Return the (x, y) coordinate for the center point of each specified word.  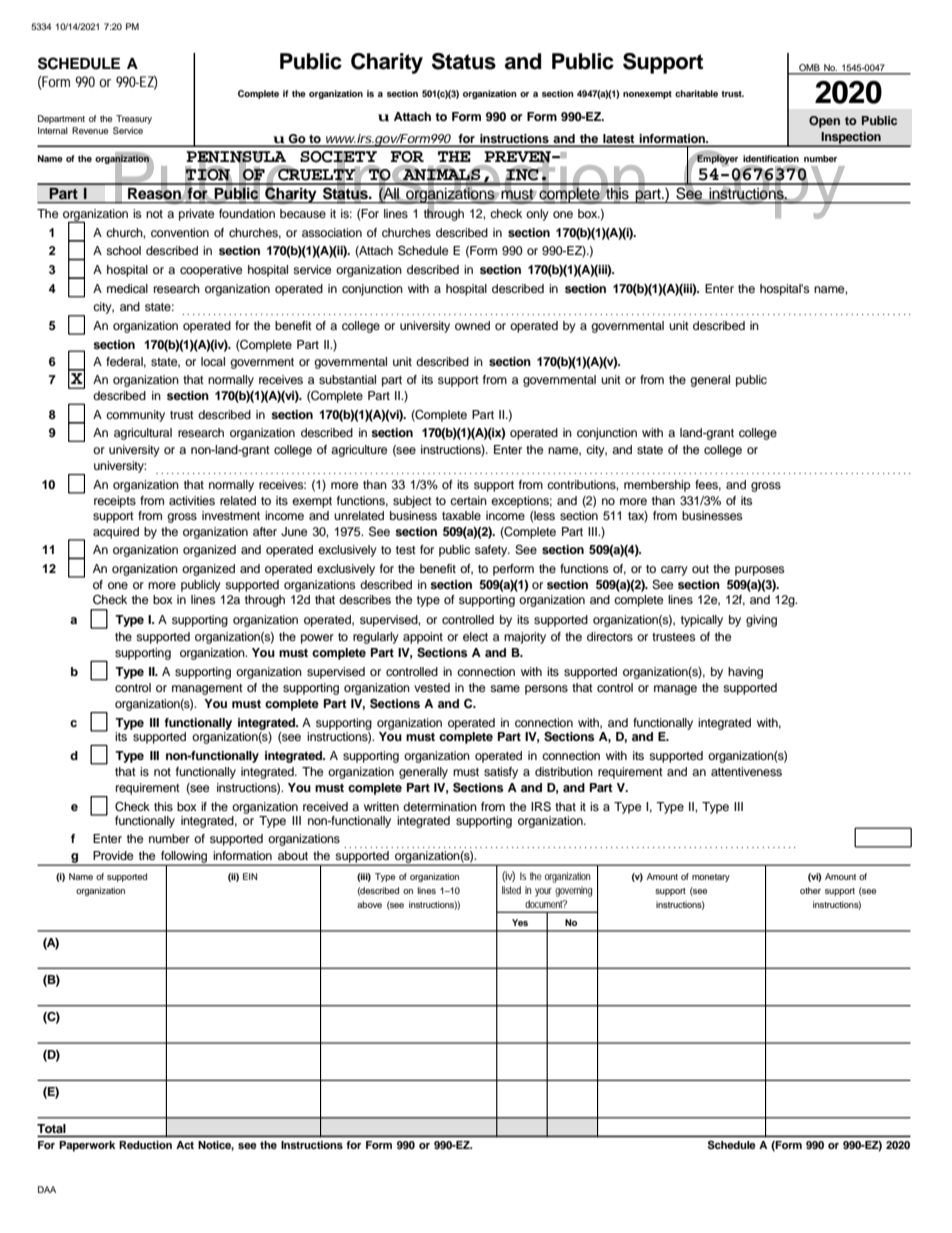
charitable (696, 93)
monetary (711, 878)
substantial (347, 379)
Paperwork (87, 1146)
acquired (116, 533)
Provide (113, 855)
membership (657, 486)
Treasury (134, 119)
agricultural (143, 434)
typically (702, 621)
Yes (520, 922)
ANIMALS (441, 174)
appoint (423, 638)
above (369, 904)
